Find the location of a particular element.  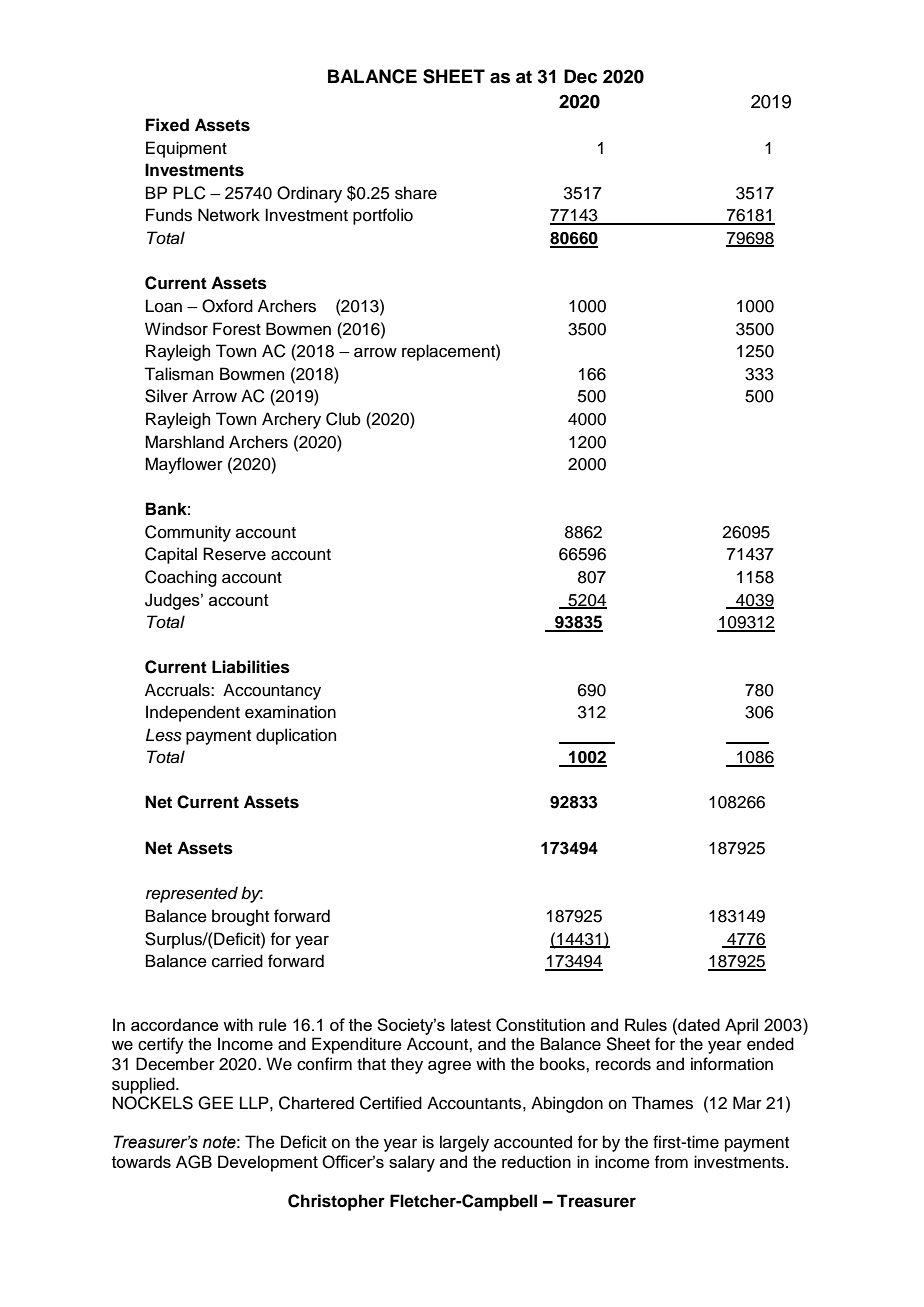

Archery is located at coordinates (291, 420).
